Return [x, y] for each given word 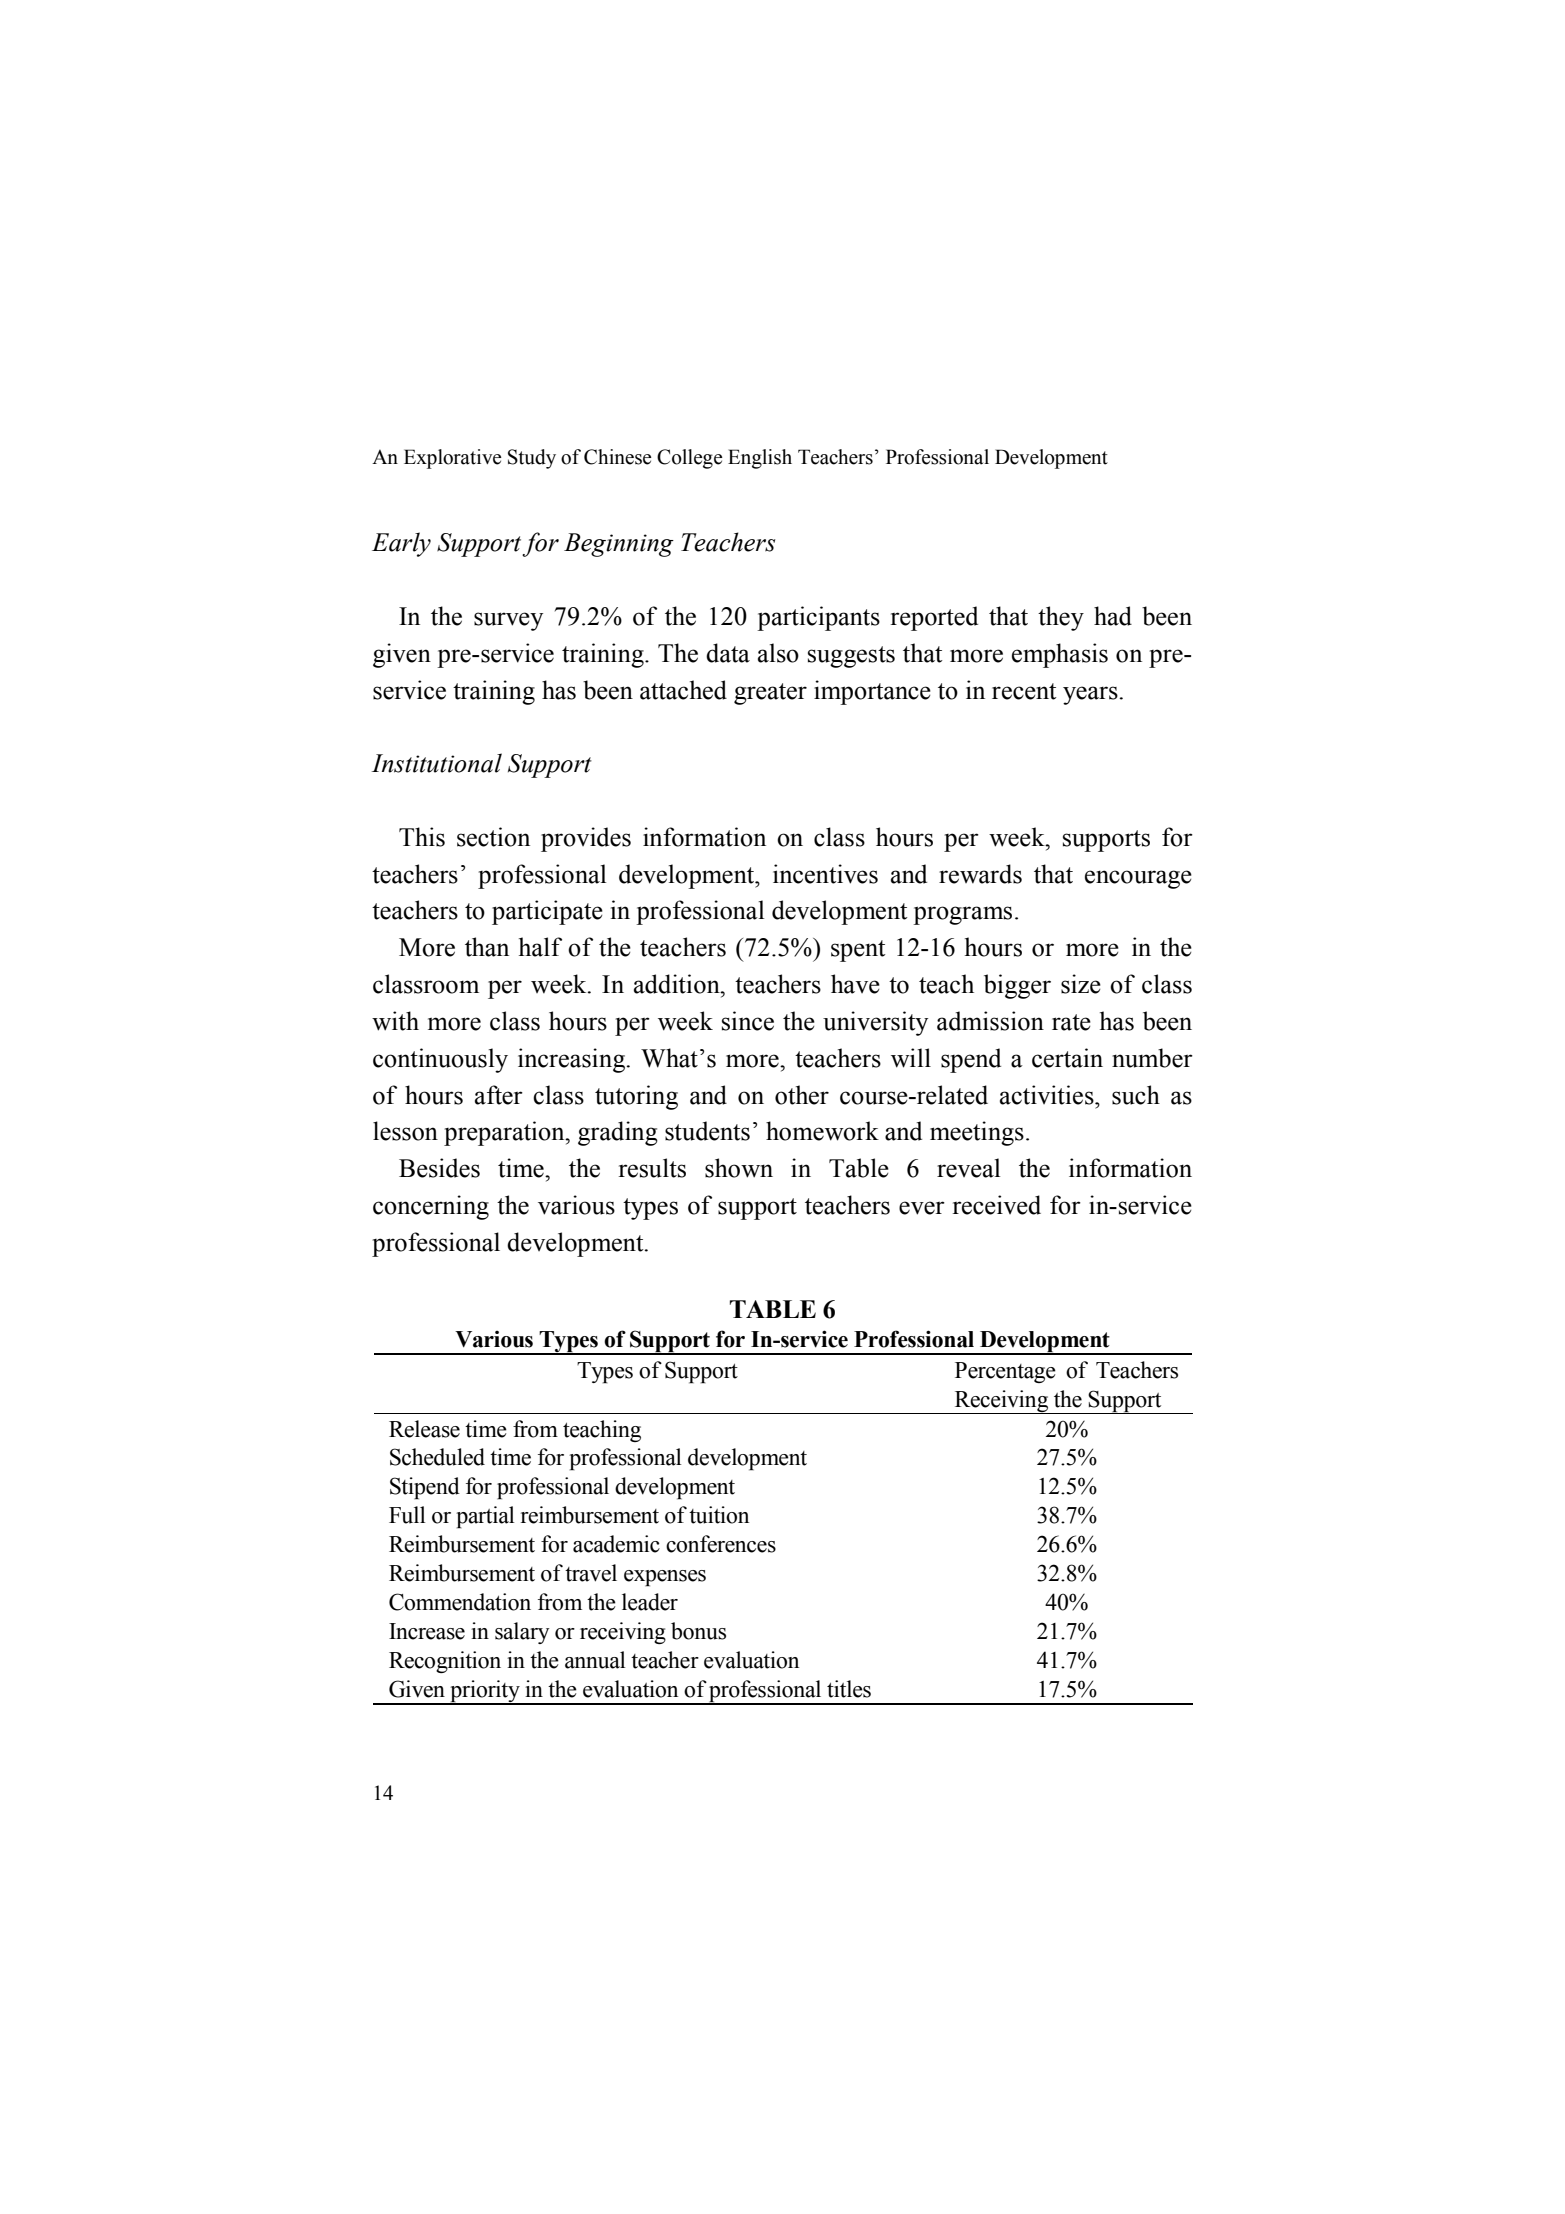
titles [849, 1689]
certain [1067, 1058]
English [760, 459]
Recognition [445, 1662]
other [802, 1095]
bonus [698, 1631]
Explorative [453, 459]
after [499, 1095]
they [1061, 618]
